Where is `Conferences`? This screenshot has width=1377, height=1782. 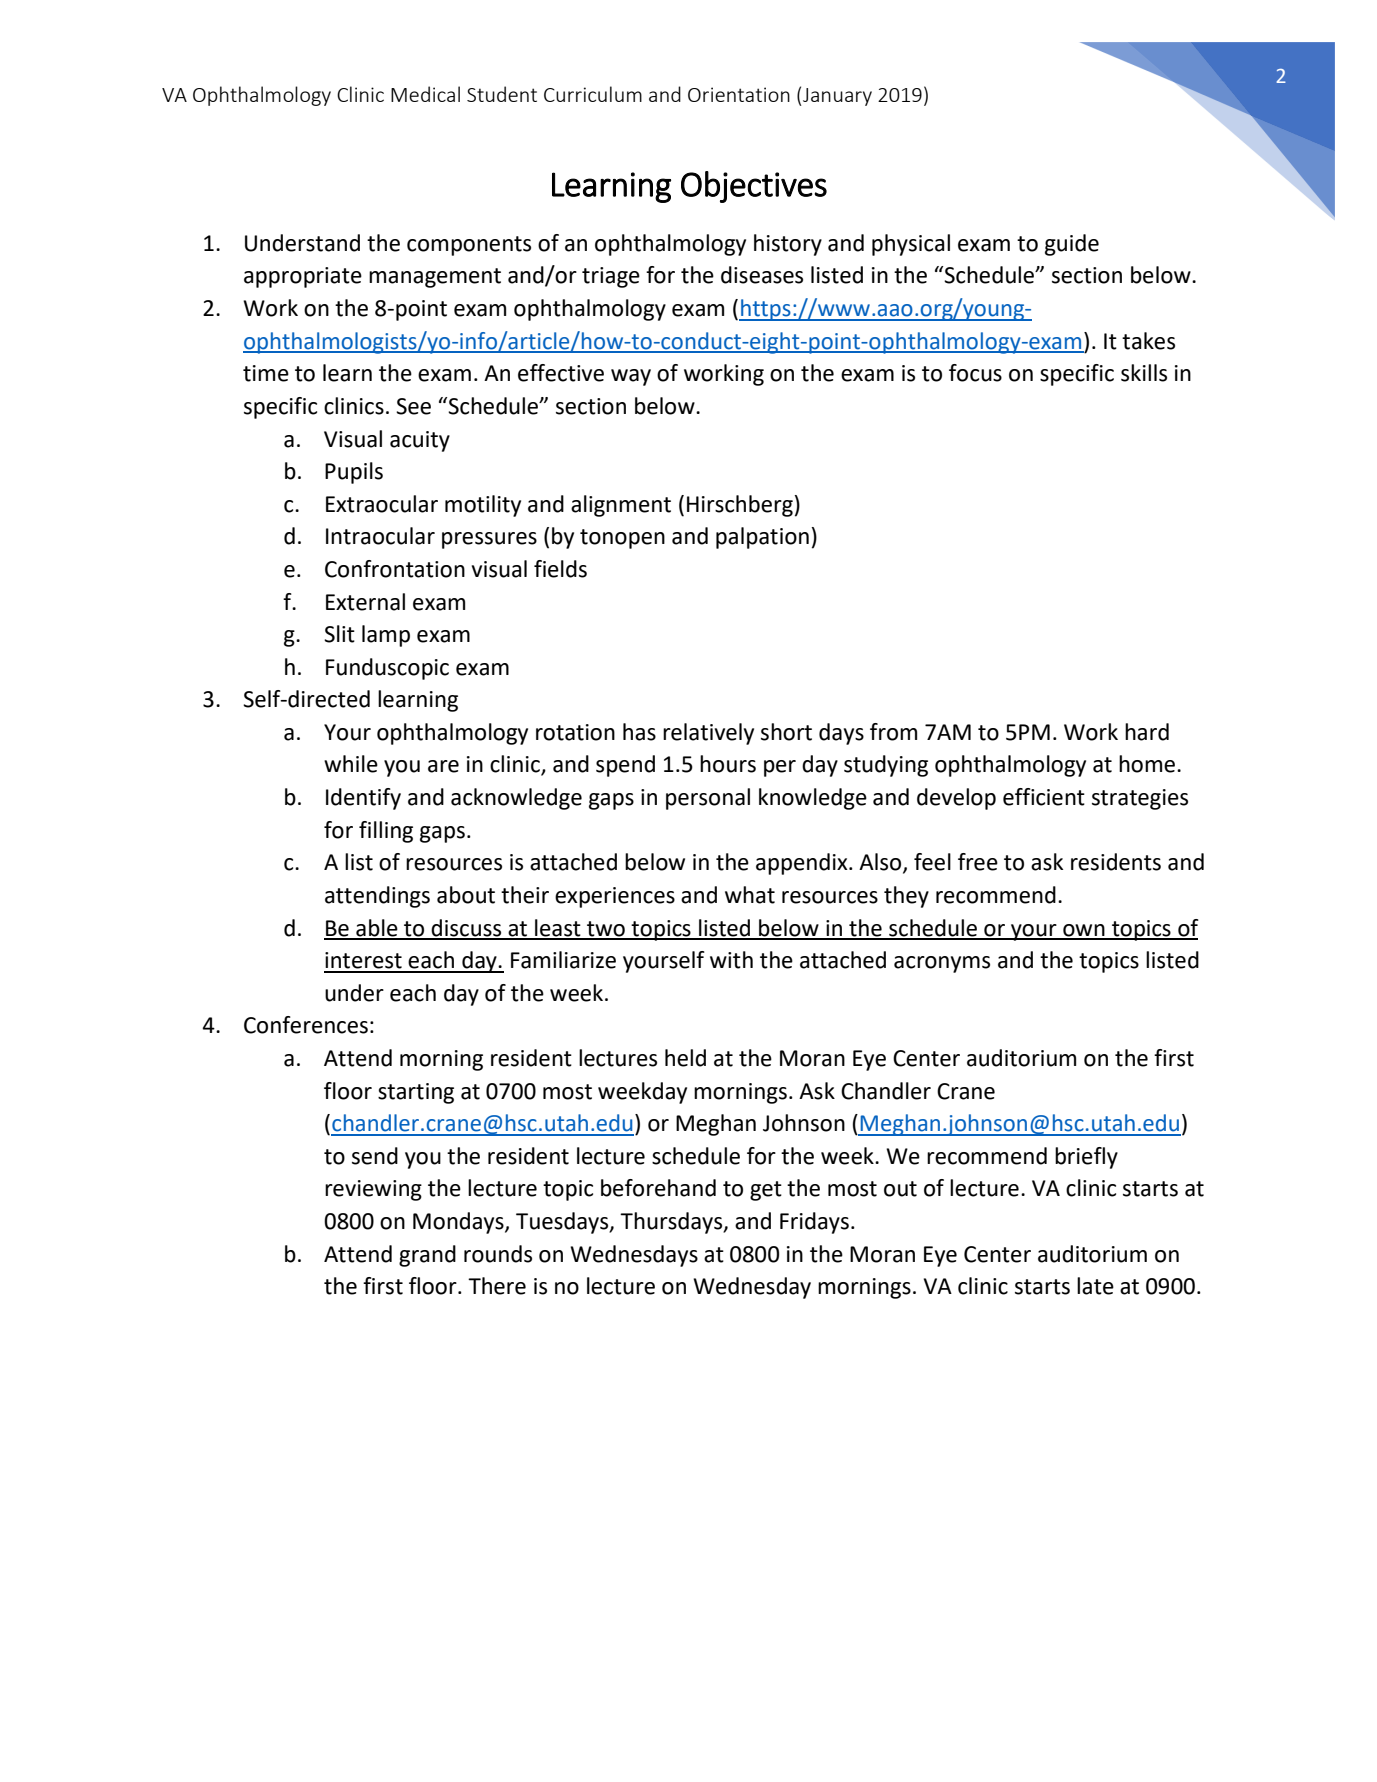
Conferences is located at coordinates (306, 1025).
